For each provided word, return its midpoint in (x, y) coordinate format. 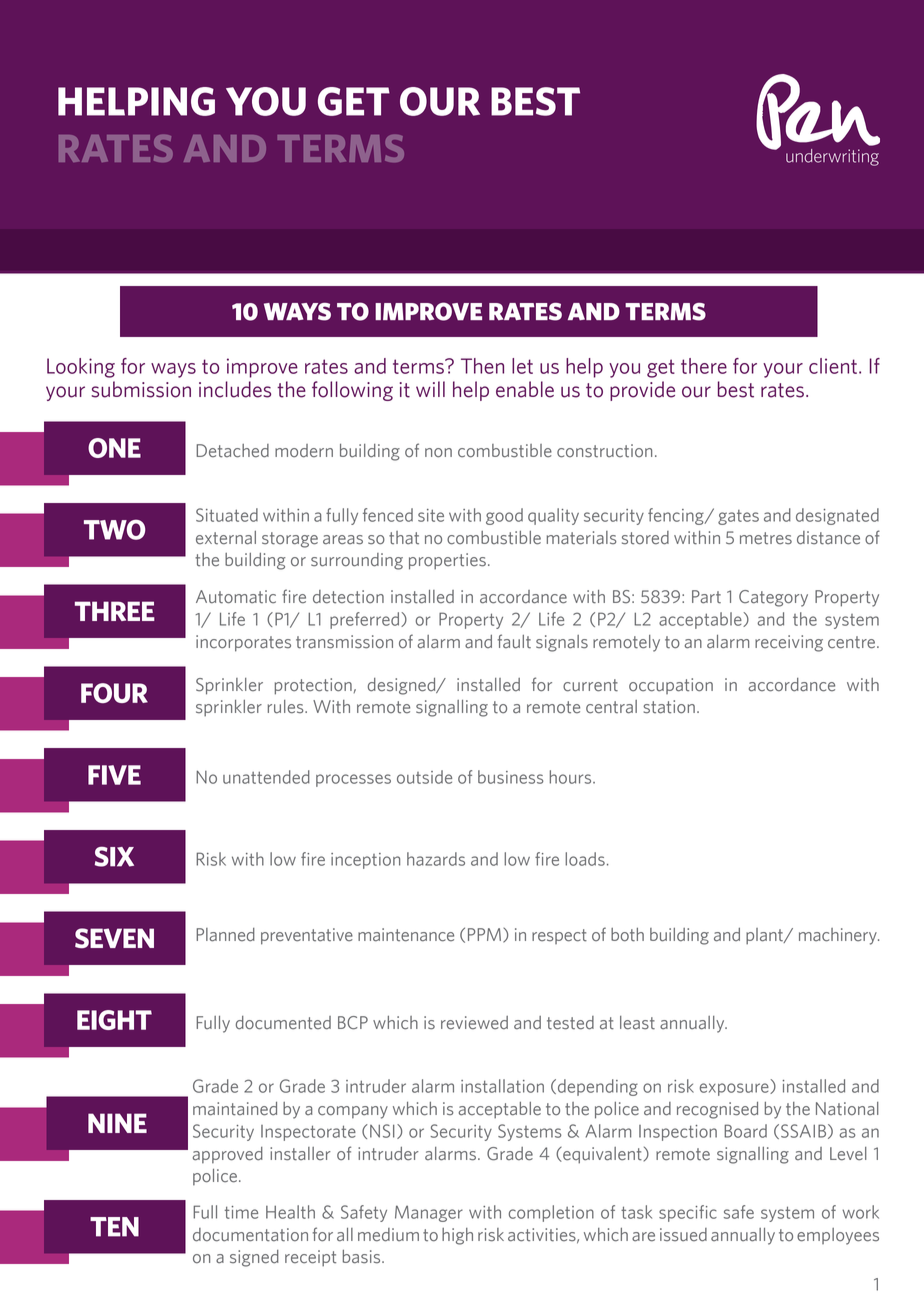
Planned (225, 935)
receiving (789, 643)
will (430, 389)
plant (765, 936)
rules (286, 707)
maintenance (406, 935)
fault (514, 641)
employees (838, 1236)
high (457, 1236)
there (704, 366)
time (241, 1212)
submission (141, 389)
